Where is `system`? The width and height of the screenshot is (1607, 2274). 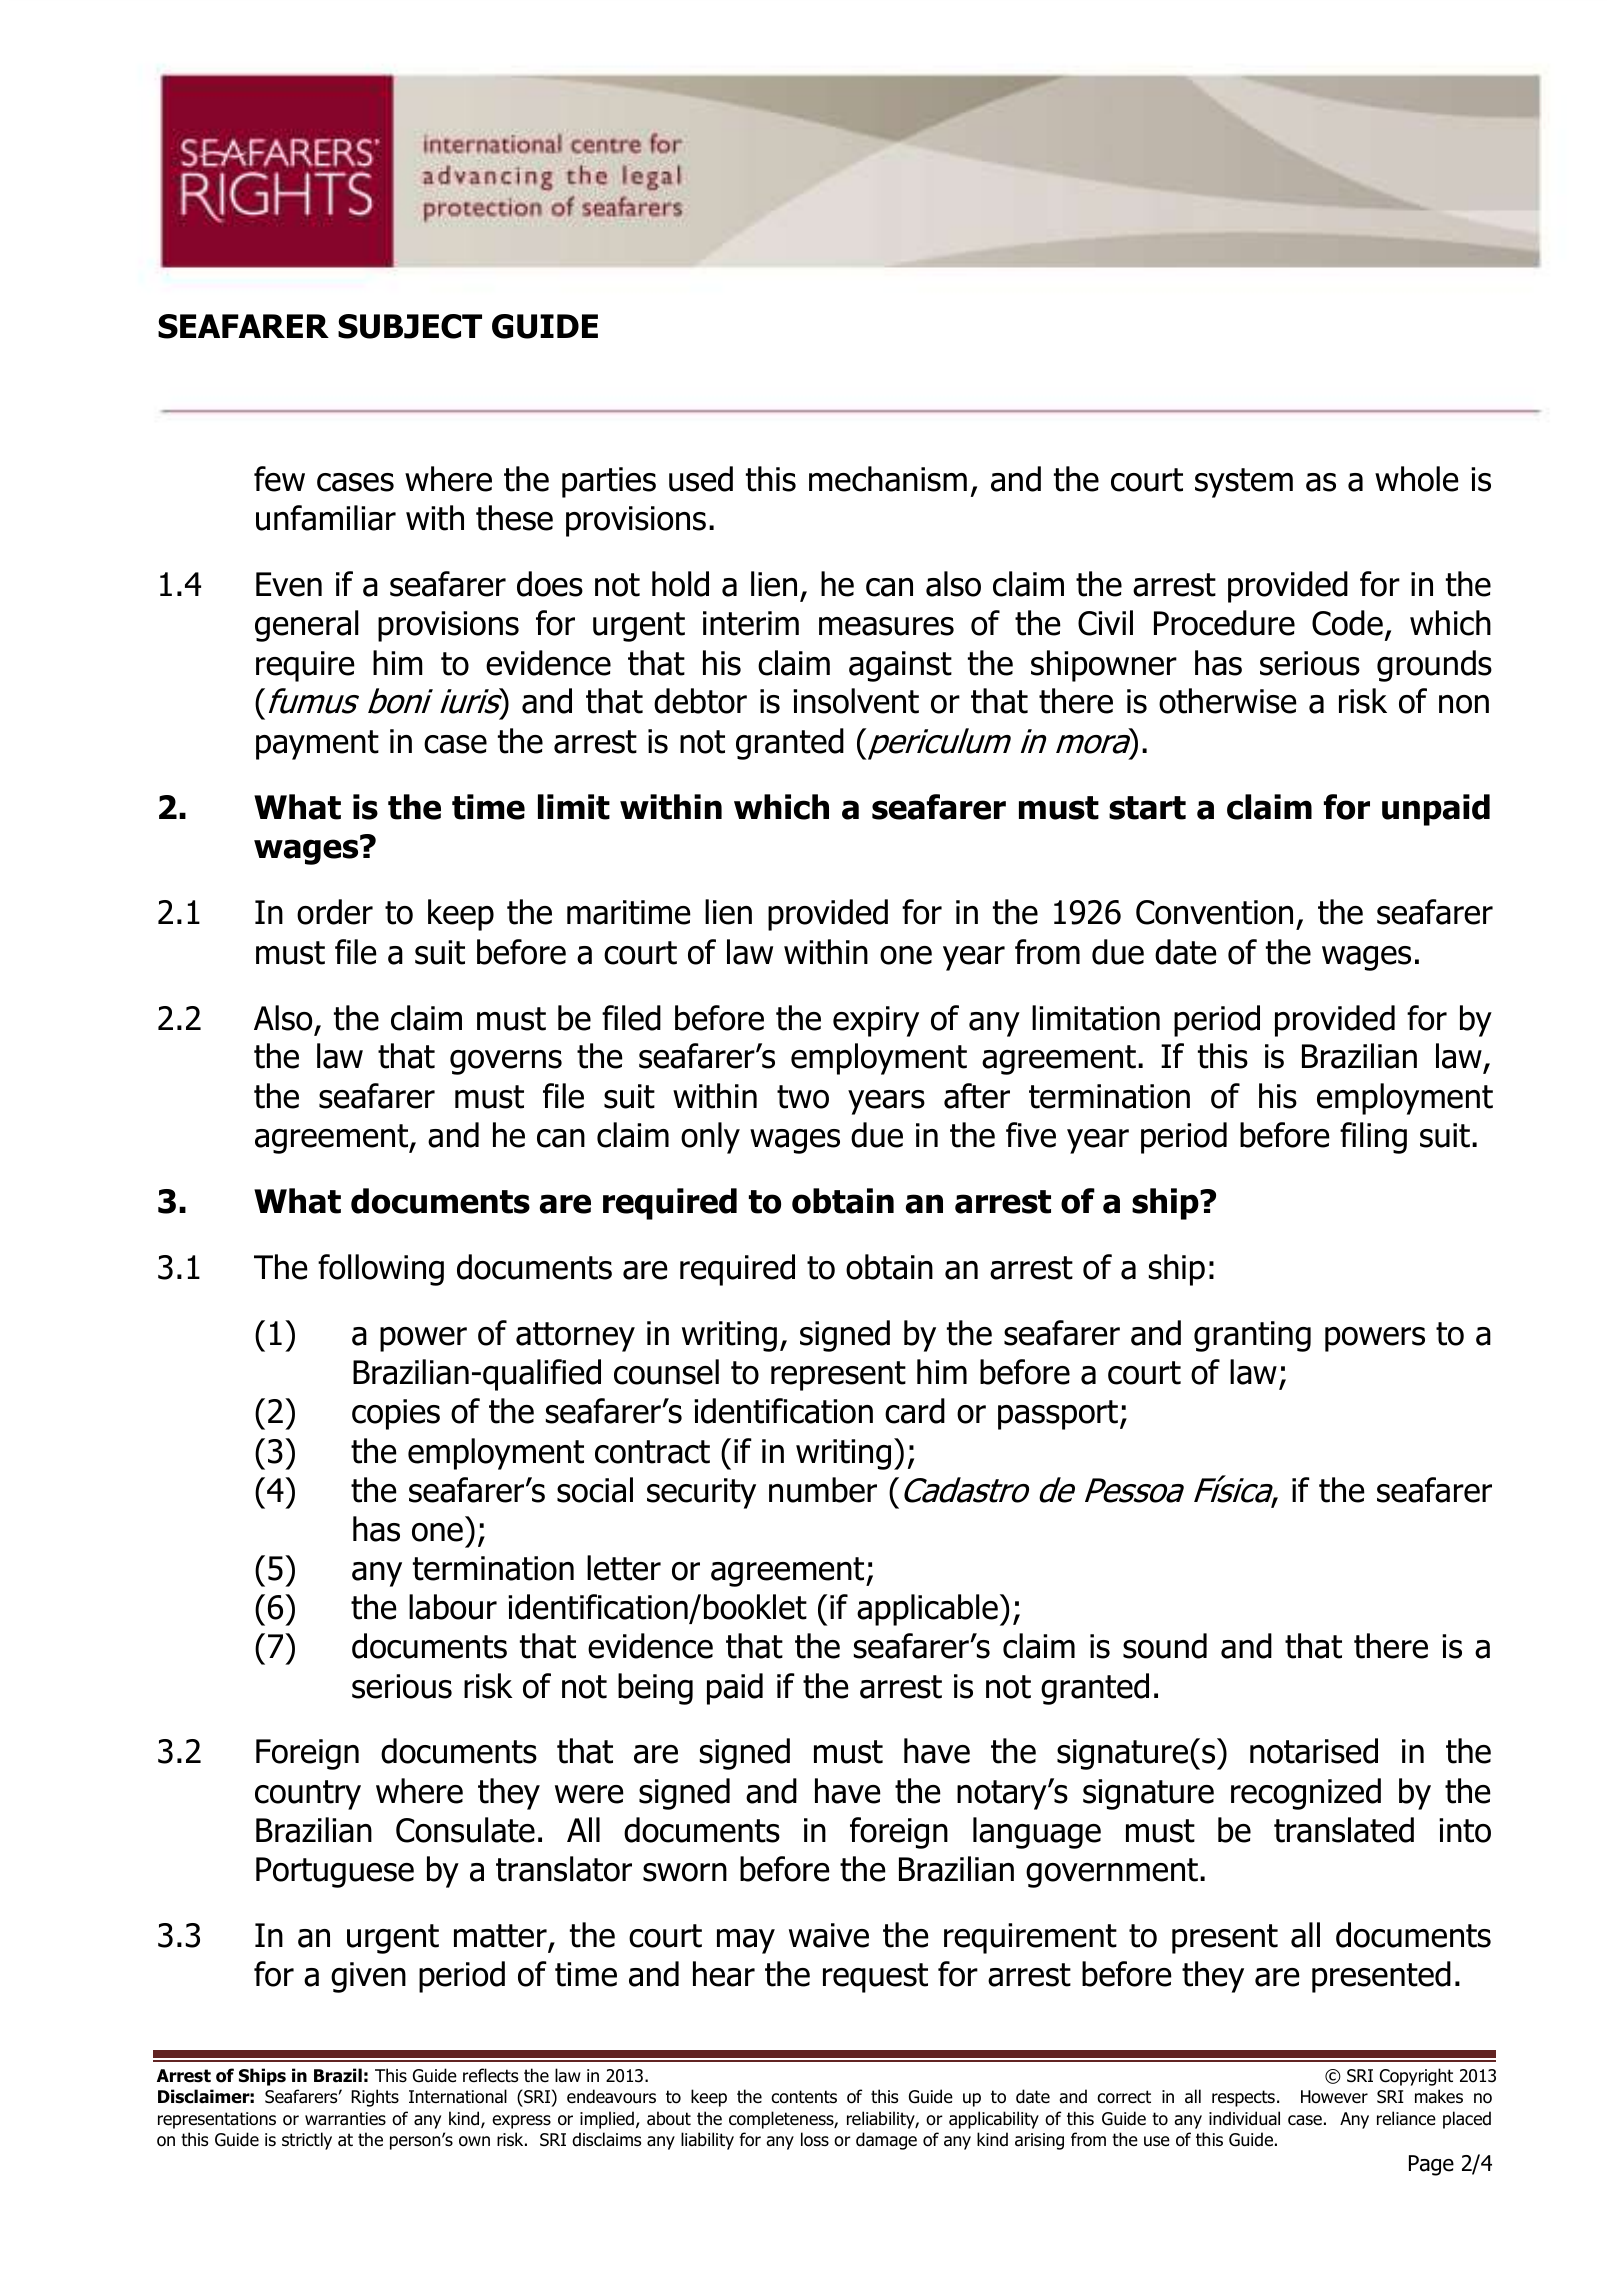 system is located at coordinates (1244, 483).
